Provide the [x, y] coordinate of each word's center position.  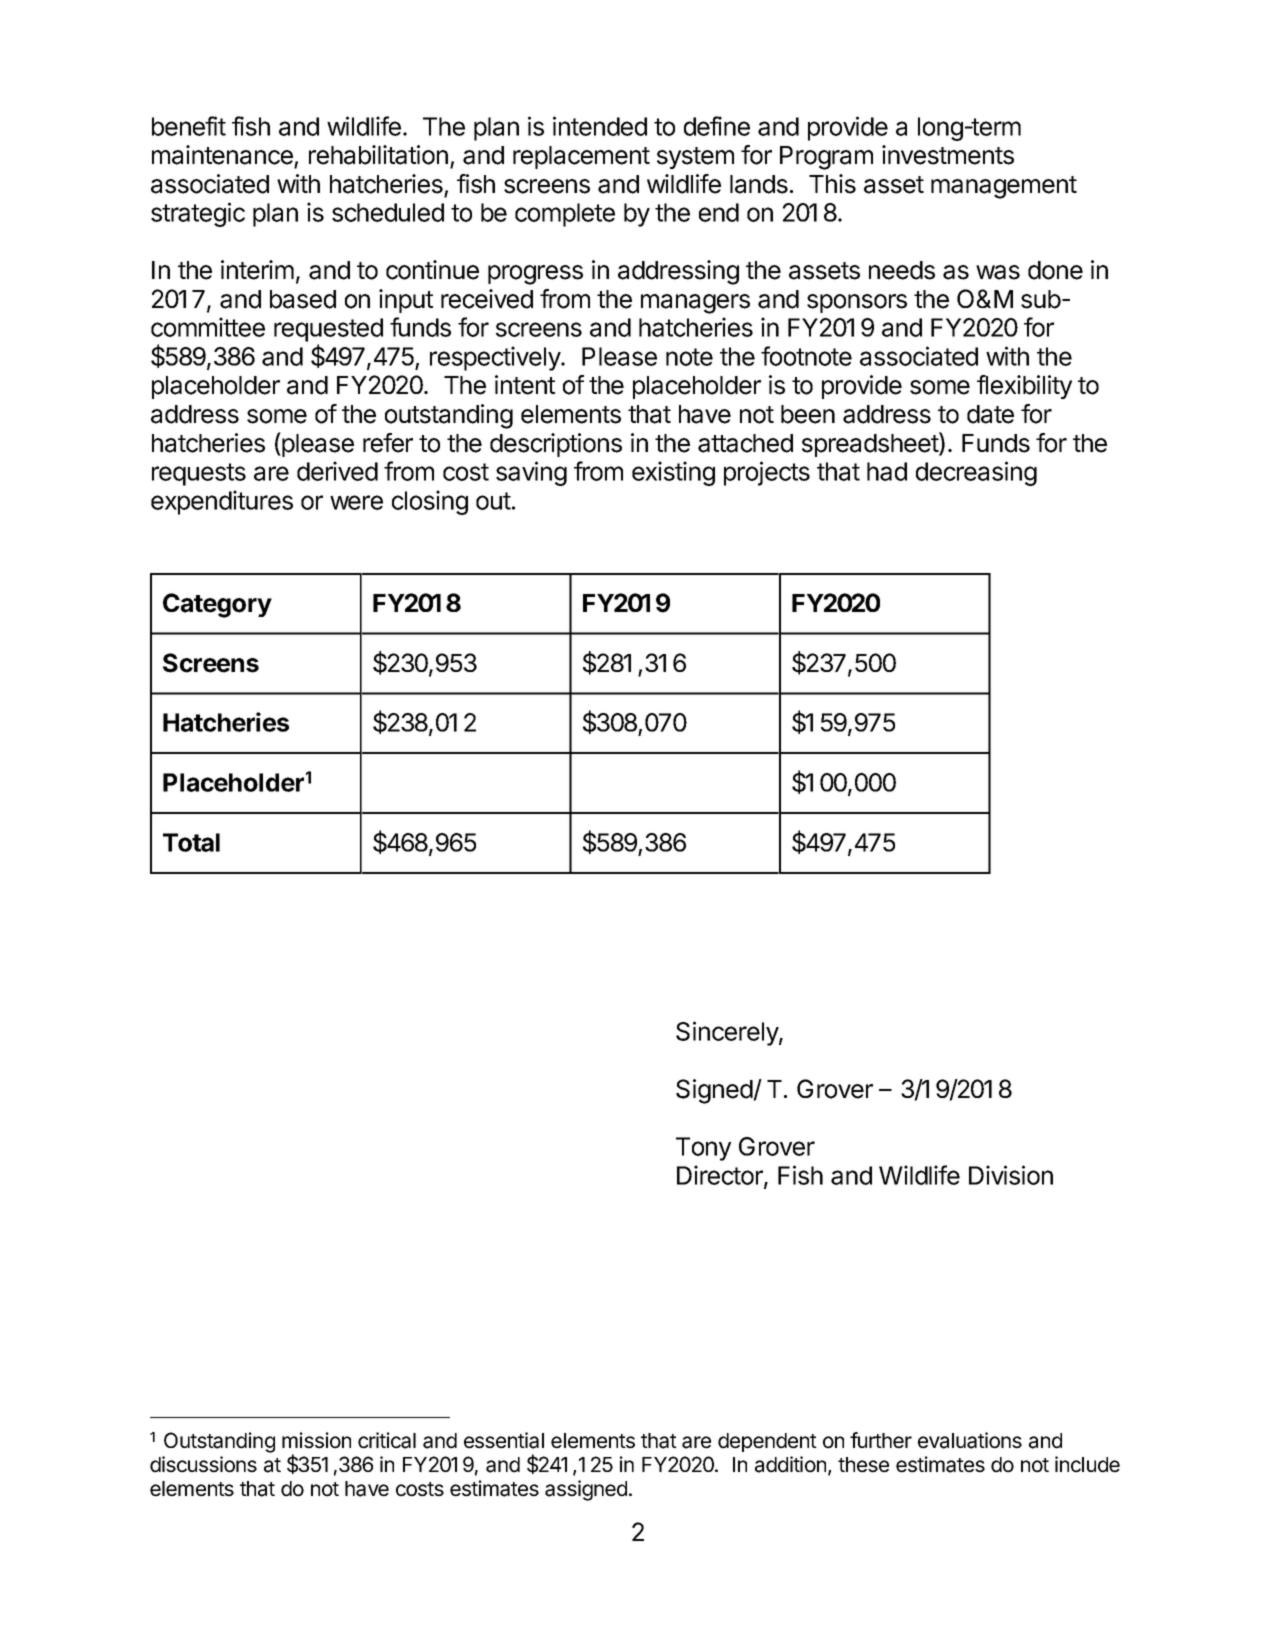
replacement [581, 157]
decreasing [976, 473]
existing [673, 473]
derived [337, 471]
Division [1011, 1175]
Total [191, 842]
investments [948, 155]
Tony [703, 1149]
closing [430, 502]
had [887, 471]
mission [316, 1440]
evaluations [970, 1440]
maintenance [222, 155]
